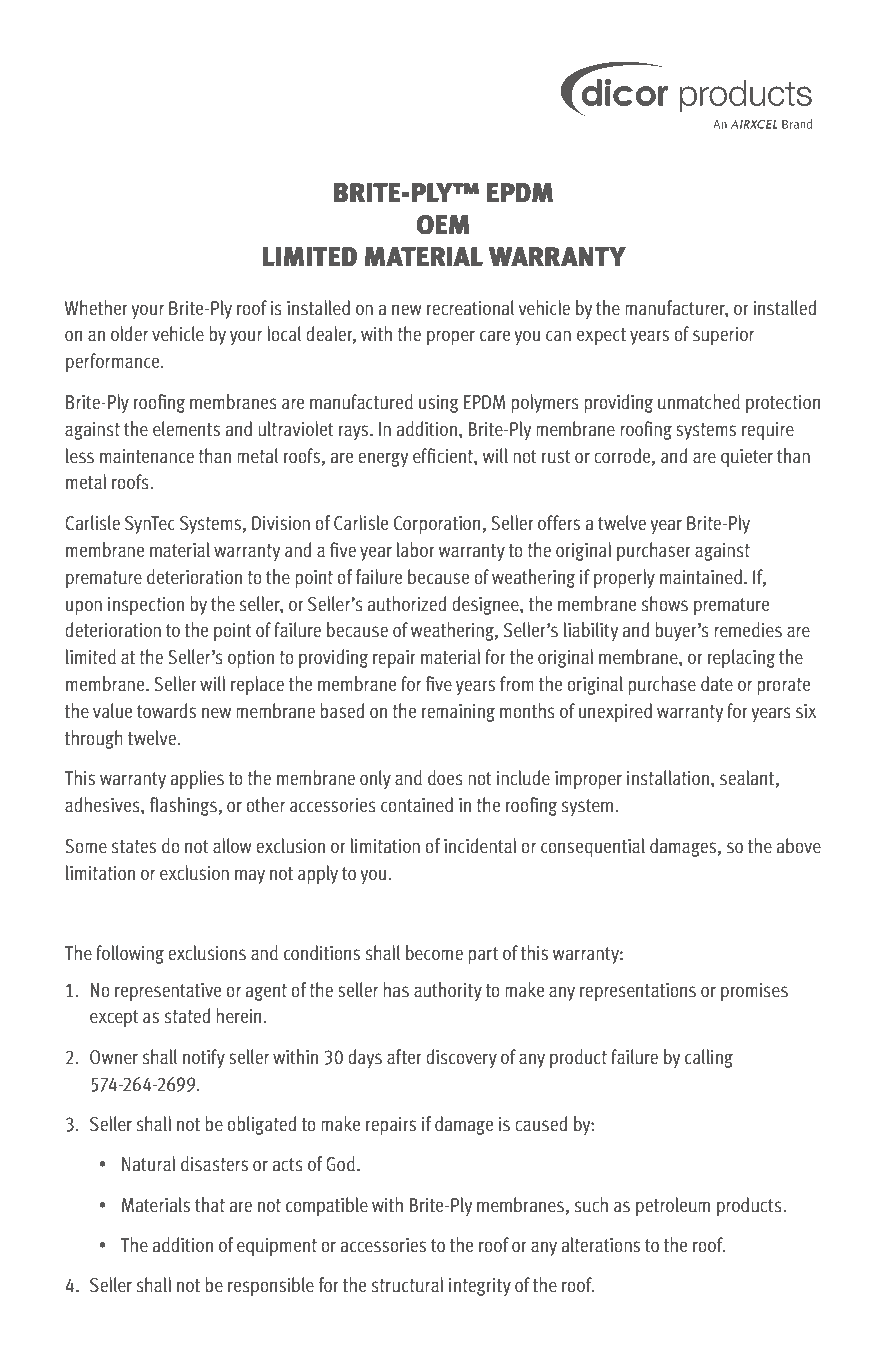 This screenshot has width=887, height=1372. I want to click on Corporation, so click(438, 525).
